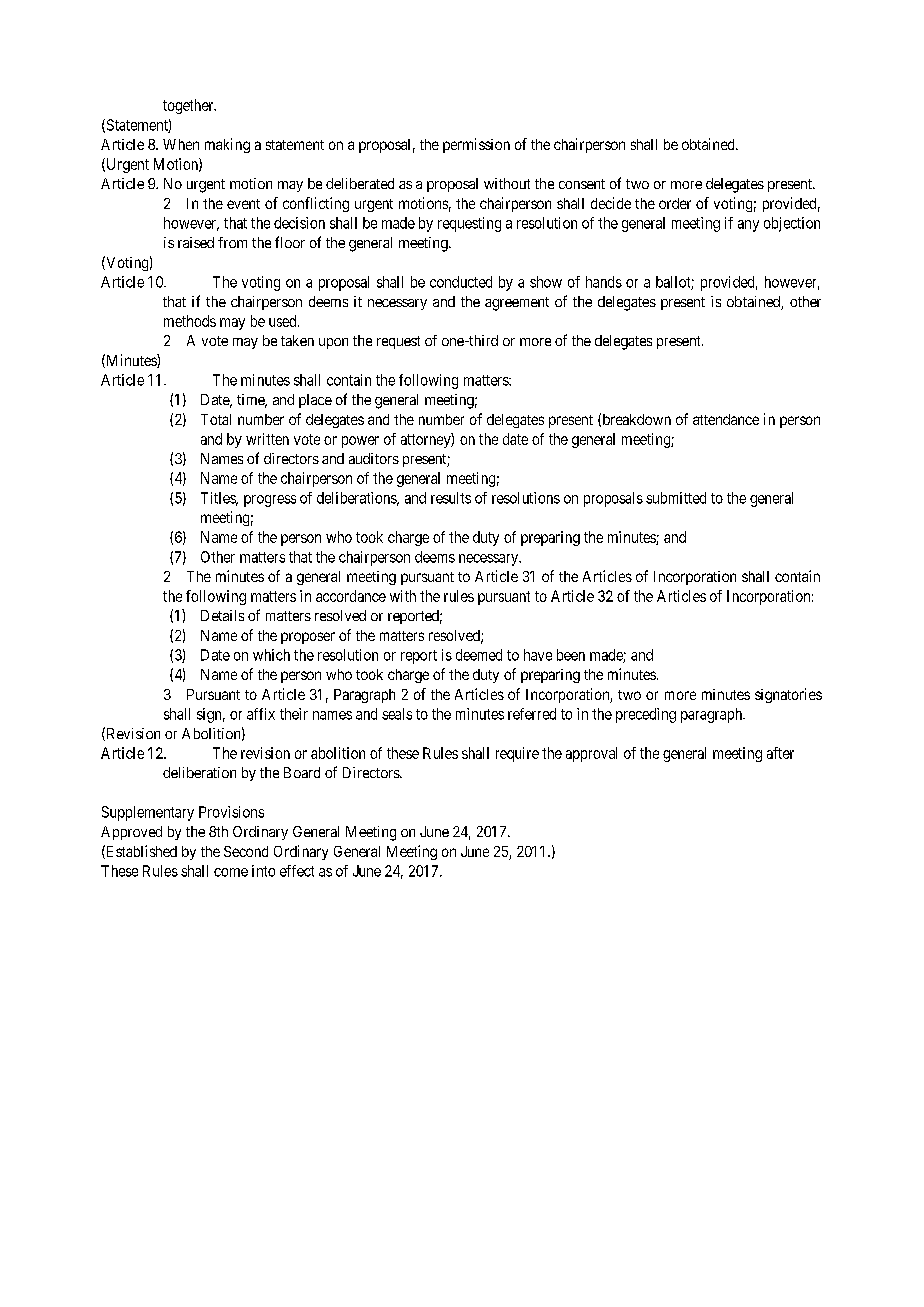 The image size is (924, 1307). What do you see at coordinates (676, 498) in the screenshot?
I see `submitted` at bounding box center [676, 498].
